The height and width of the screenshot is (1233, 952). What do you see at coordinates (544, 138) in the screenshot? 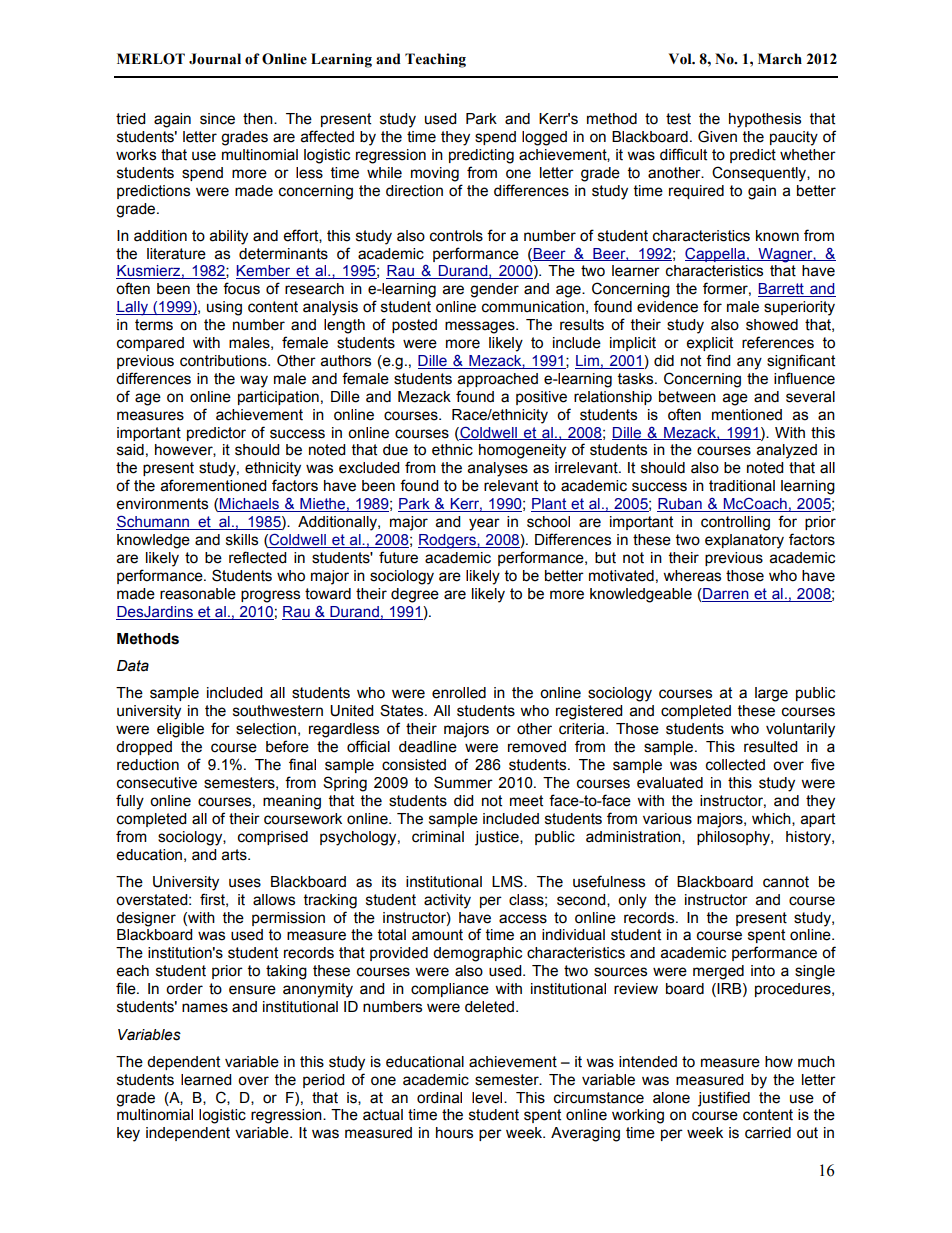
I see `logged` at bounding box center [544, 138].
